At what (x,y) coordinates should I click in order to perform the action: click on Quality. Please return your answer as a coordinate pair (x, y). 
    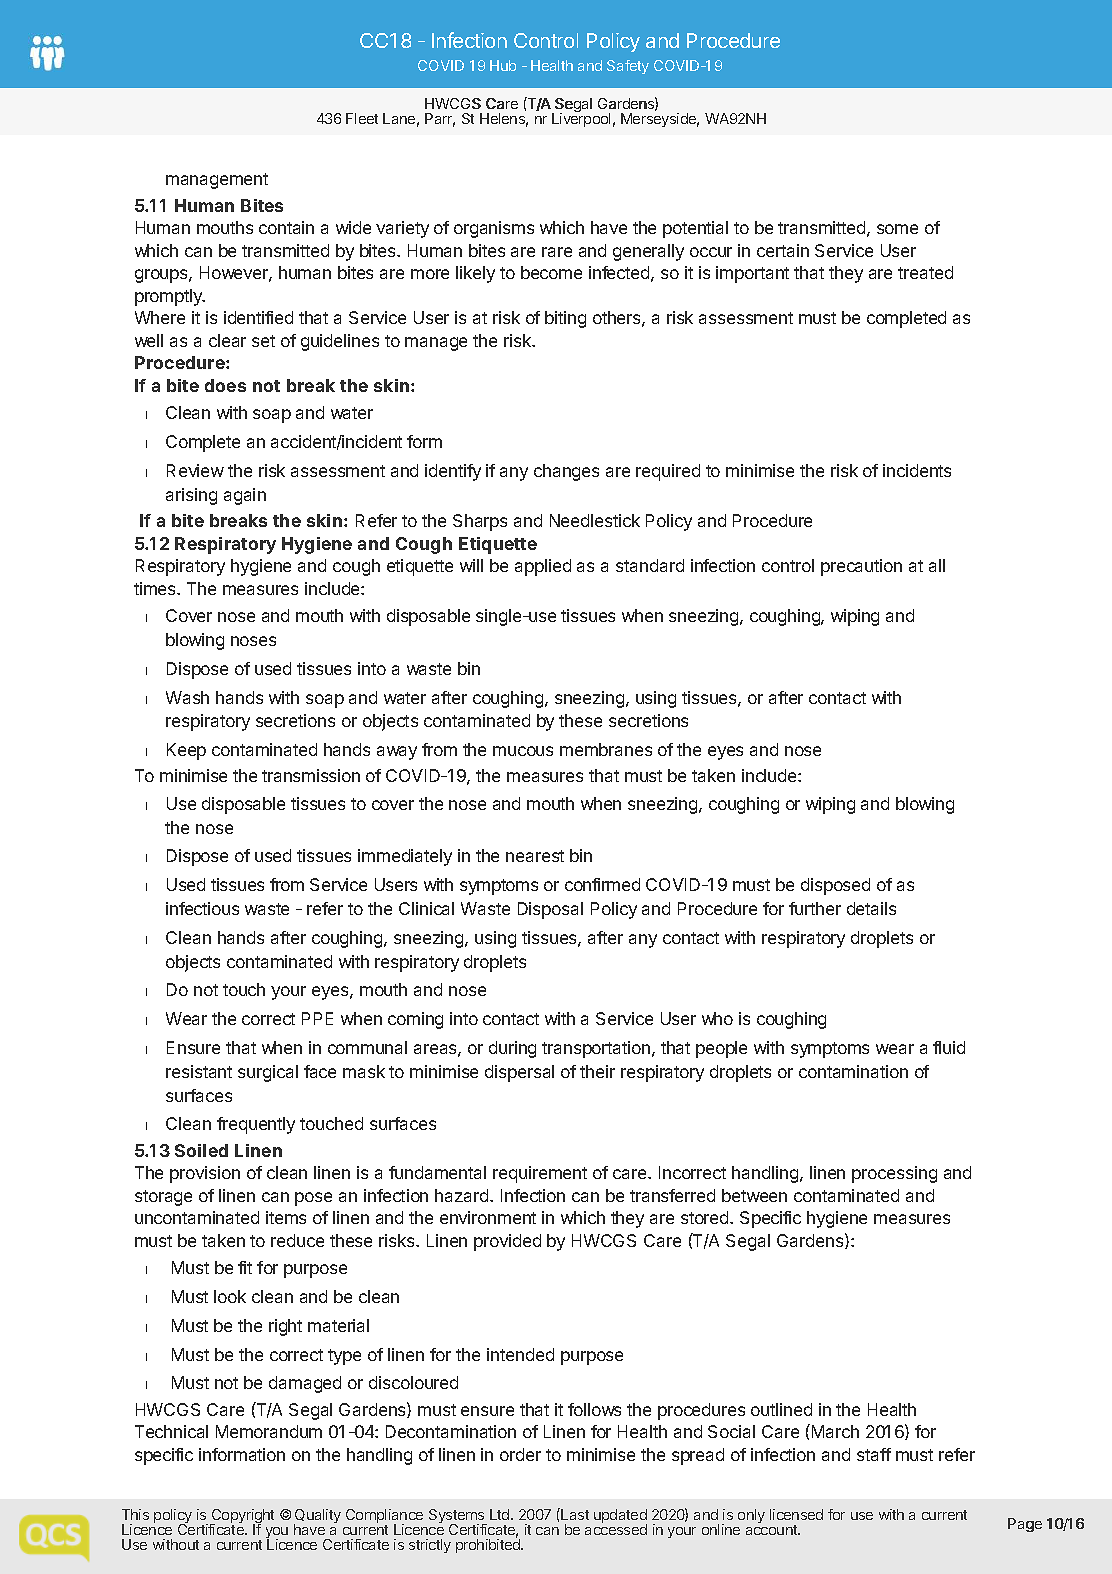
    Looking at the image, I should click on (317, 1517).
